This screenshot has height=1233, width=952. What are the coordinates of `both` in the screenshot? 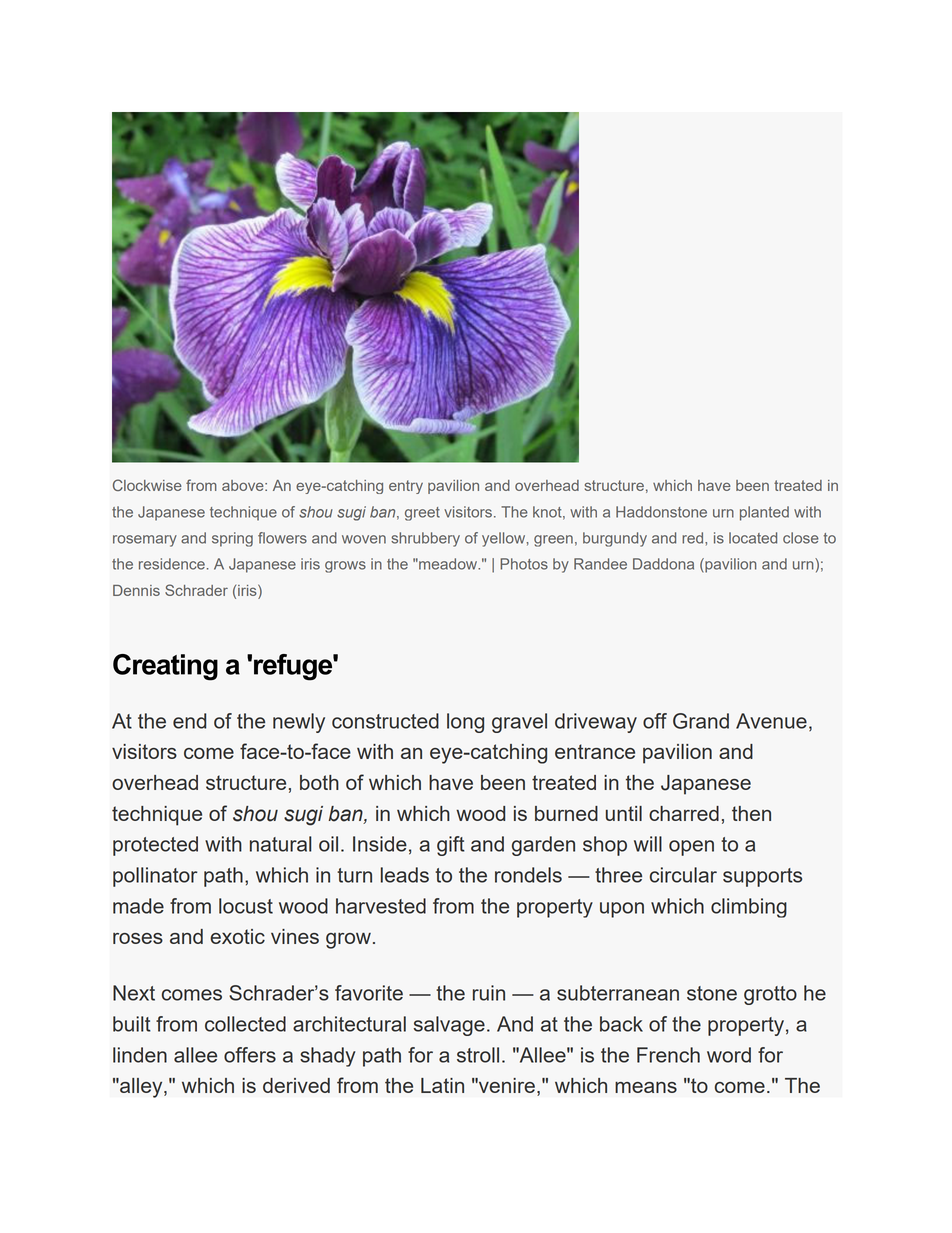 It's located at (319, 782).
